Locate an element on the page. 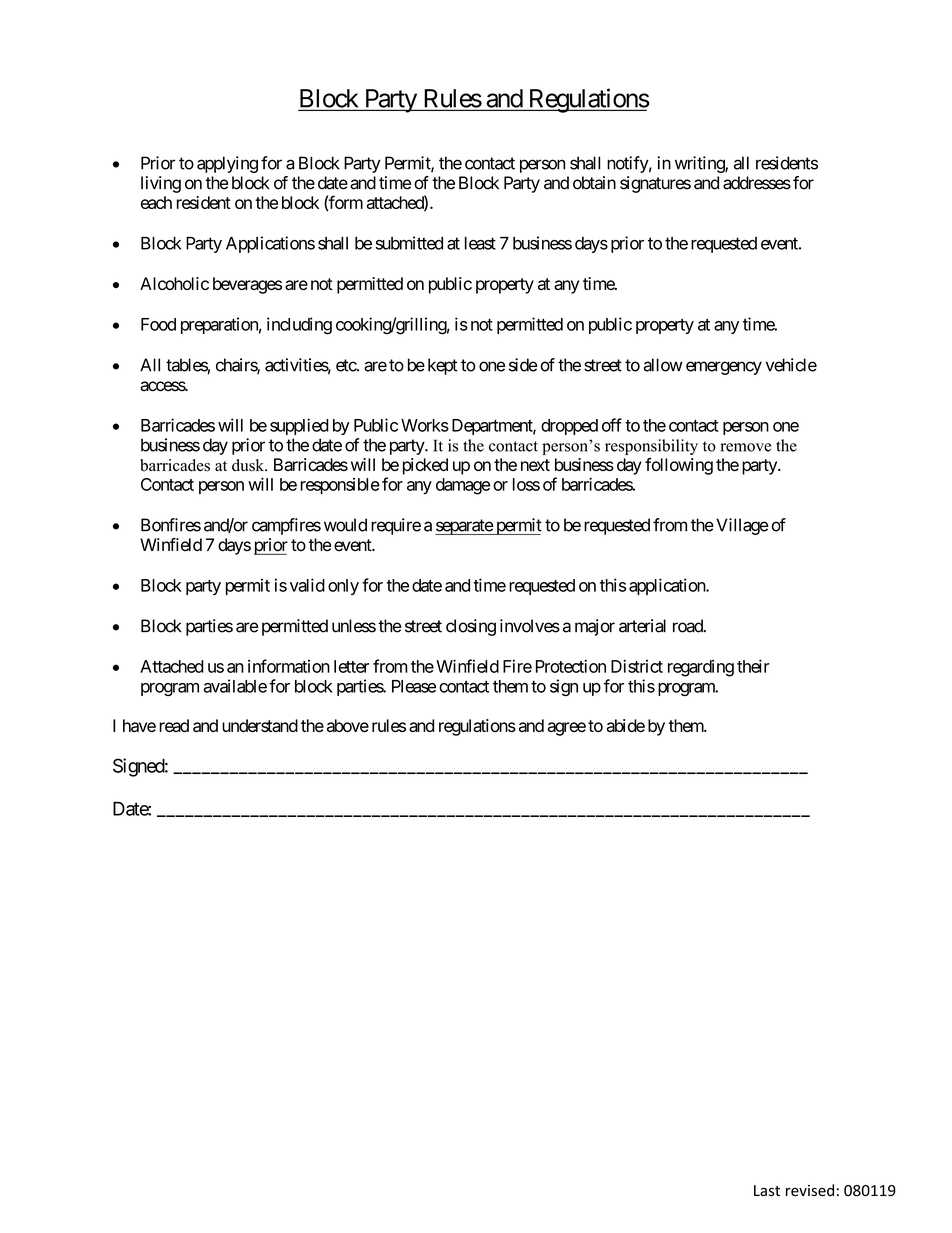  addresses is located at coordinates (757, 183).
